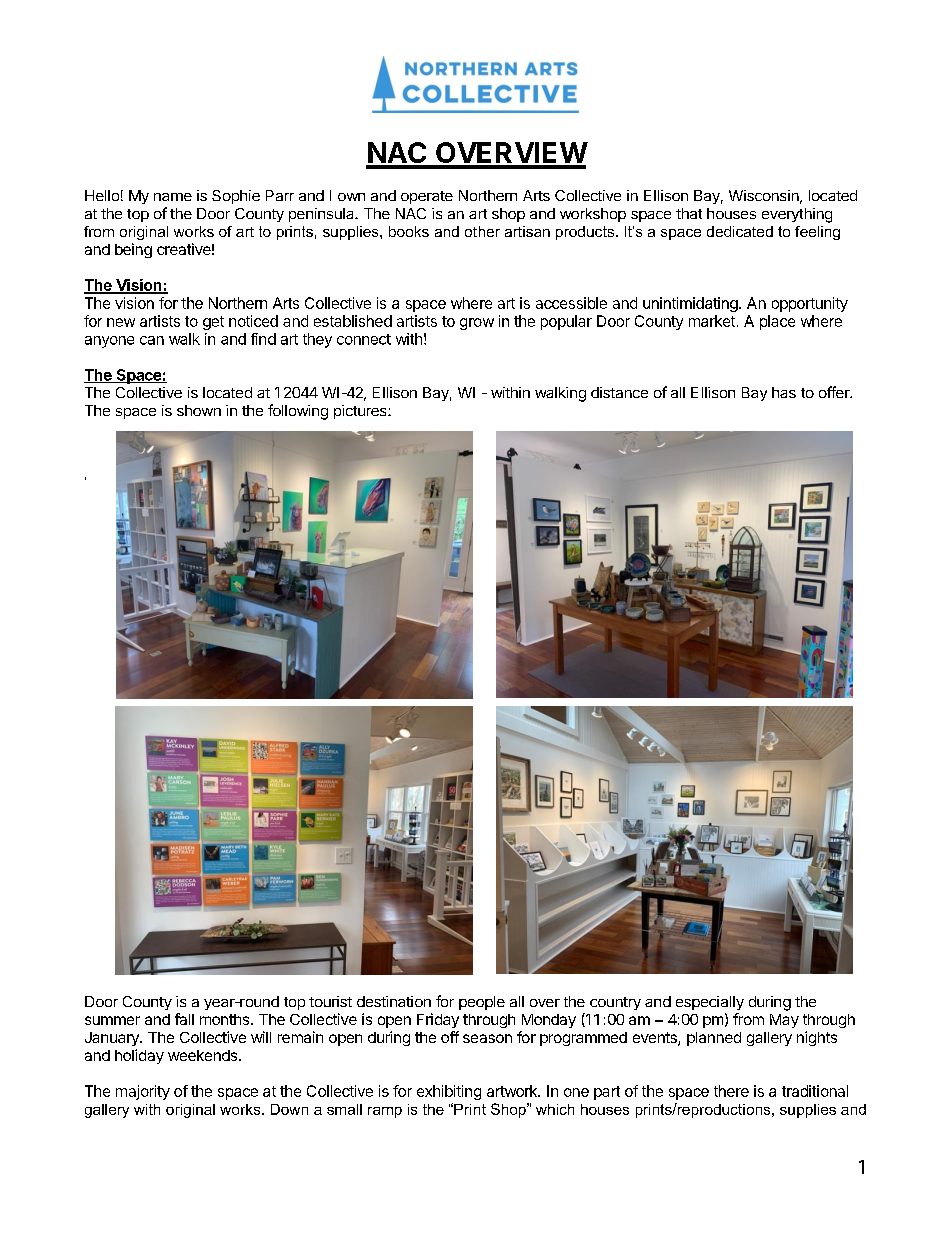  Describe the element at coordinates (449, 1092) in the document. I see `exhibiting` at that location.
